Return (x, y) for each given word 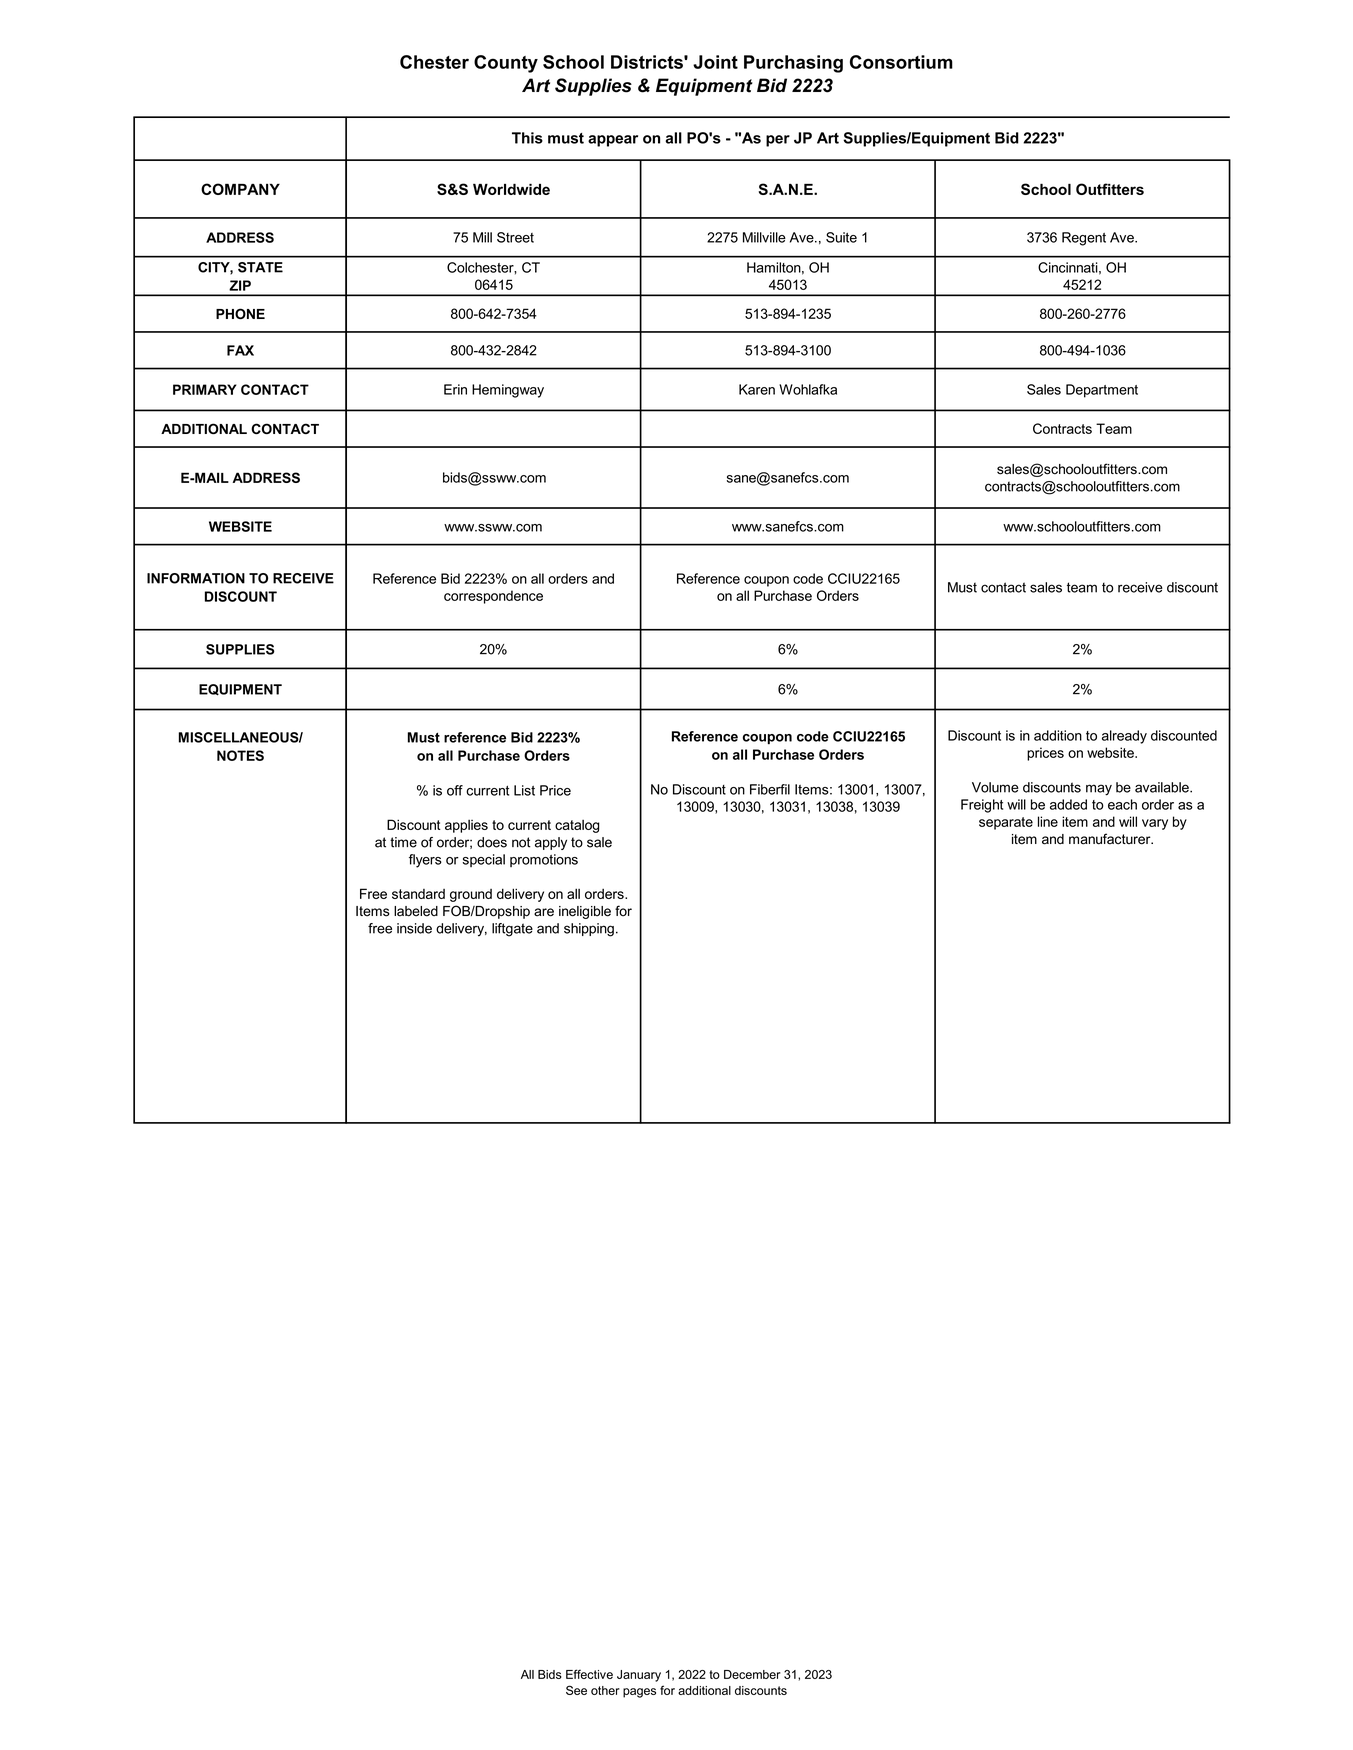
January (639, 1676)
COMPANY (240, 189)
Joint (715, 62)
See (576, 1690)
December (752, 1674)
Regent (1084, 239)
